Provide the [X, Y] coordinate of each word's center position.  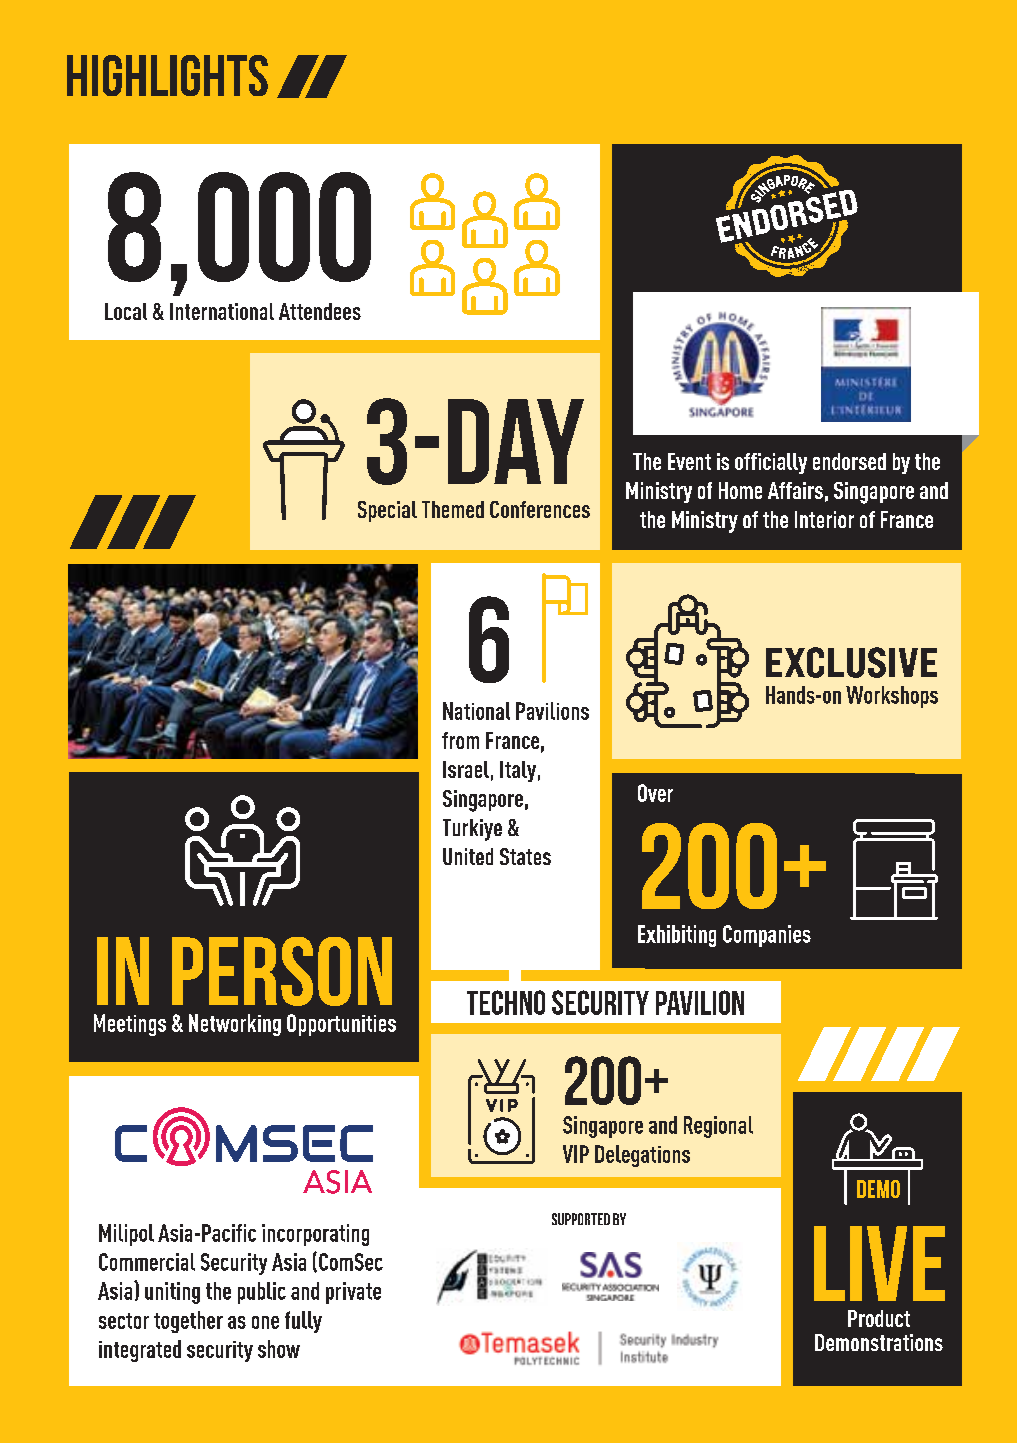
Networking [235, 1025]
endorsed [849, 461]
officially [771, 463]
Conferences [540, 509]
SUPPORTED [581, 1219]
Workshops [892, 697]
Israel [466, 769]
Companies [767, 936]
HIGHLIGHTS [167, 75]
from [460, 740]
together [188, 1322]
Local [126, 311]
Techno [506, 1002]
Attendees [320, 311]
